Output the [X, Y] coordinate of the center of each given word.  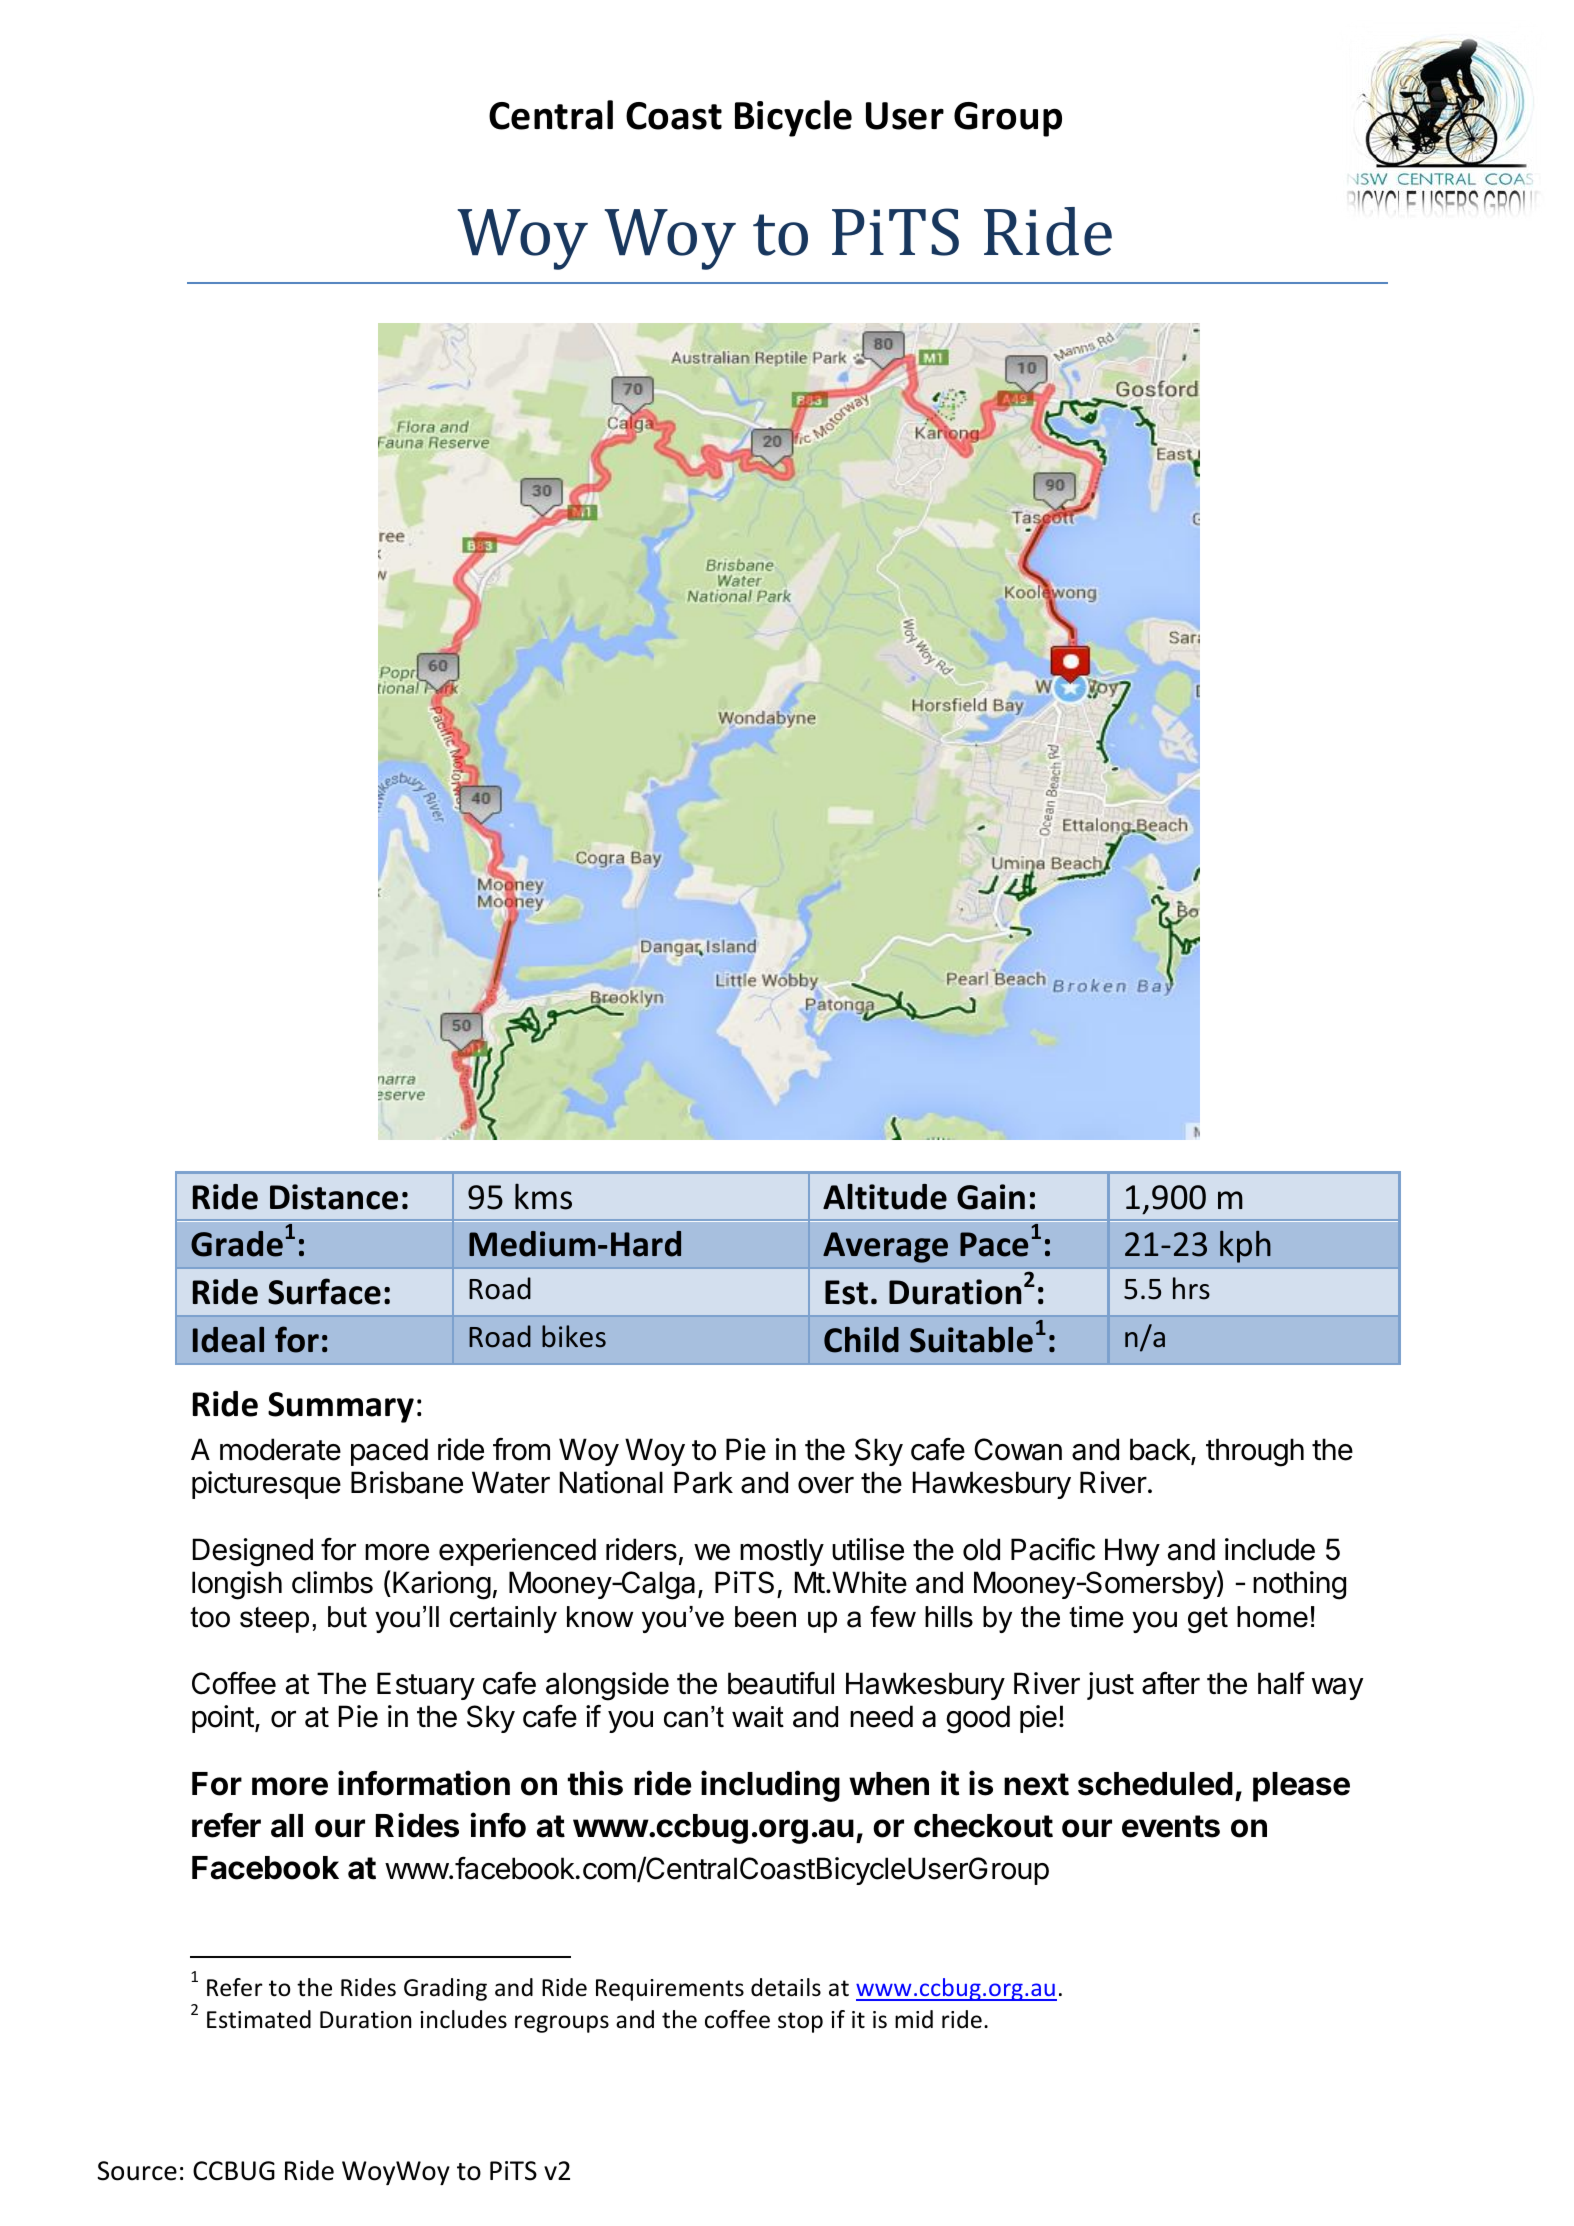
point [223, 1719]
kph [1245, 1247]
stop [800, 2022]
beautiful [781, 1683]
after [1171, 1683]
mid [914, 2019]
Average [885, 1247]
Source [137, 2171]
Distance [334, 1197]
